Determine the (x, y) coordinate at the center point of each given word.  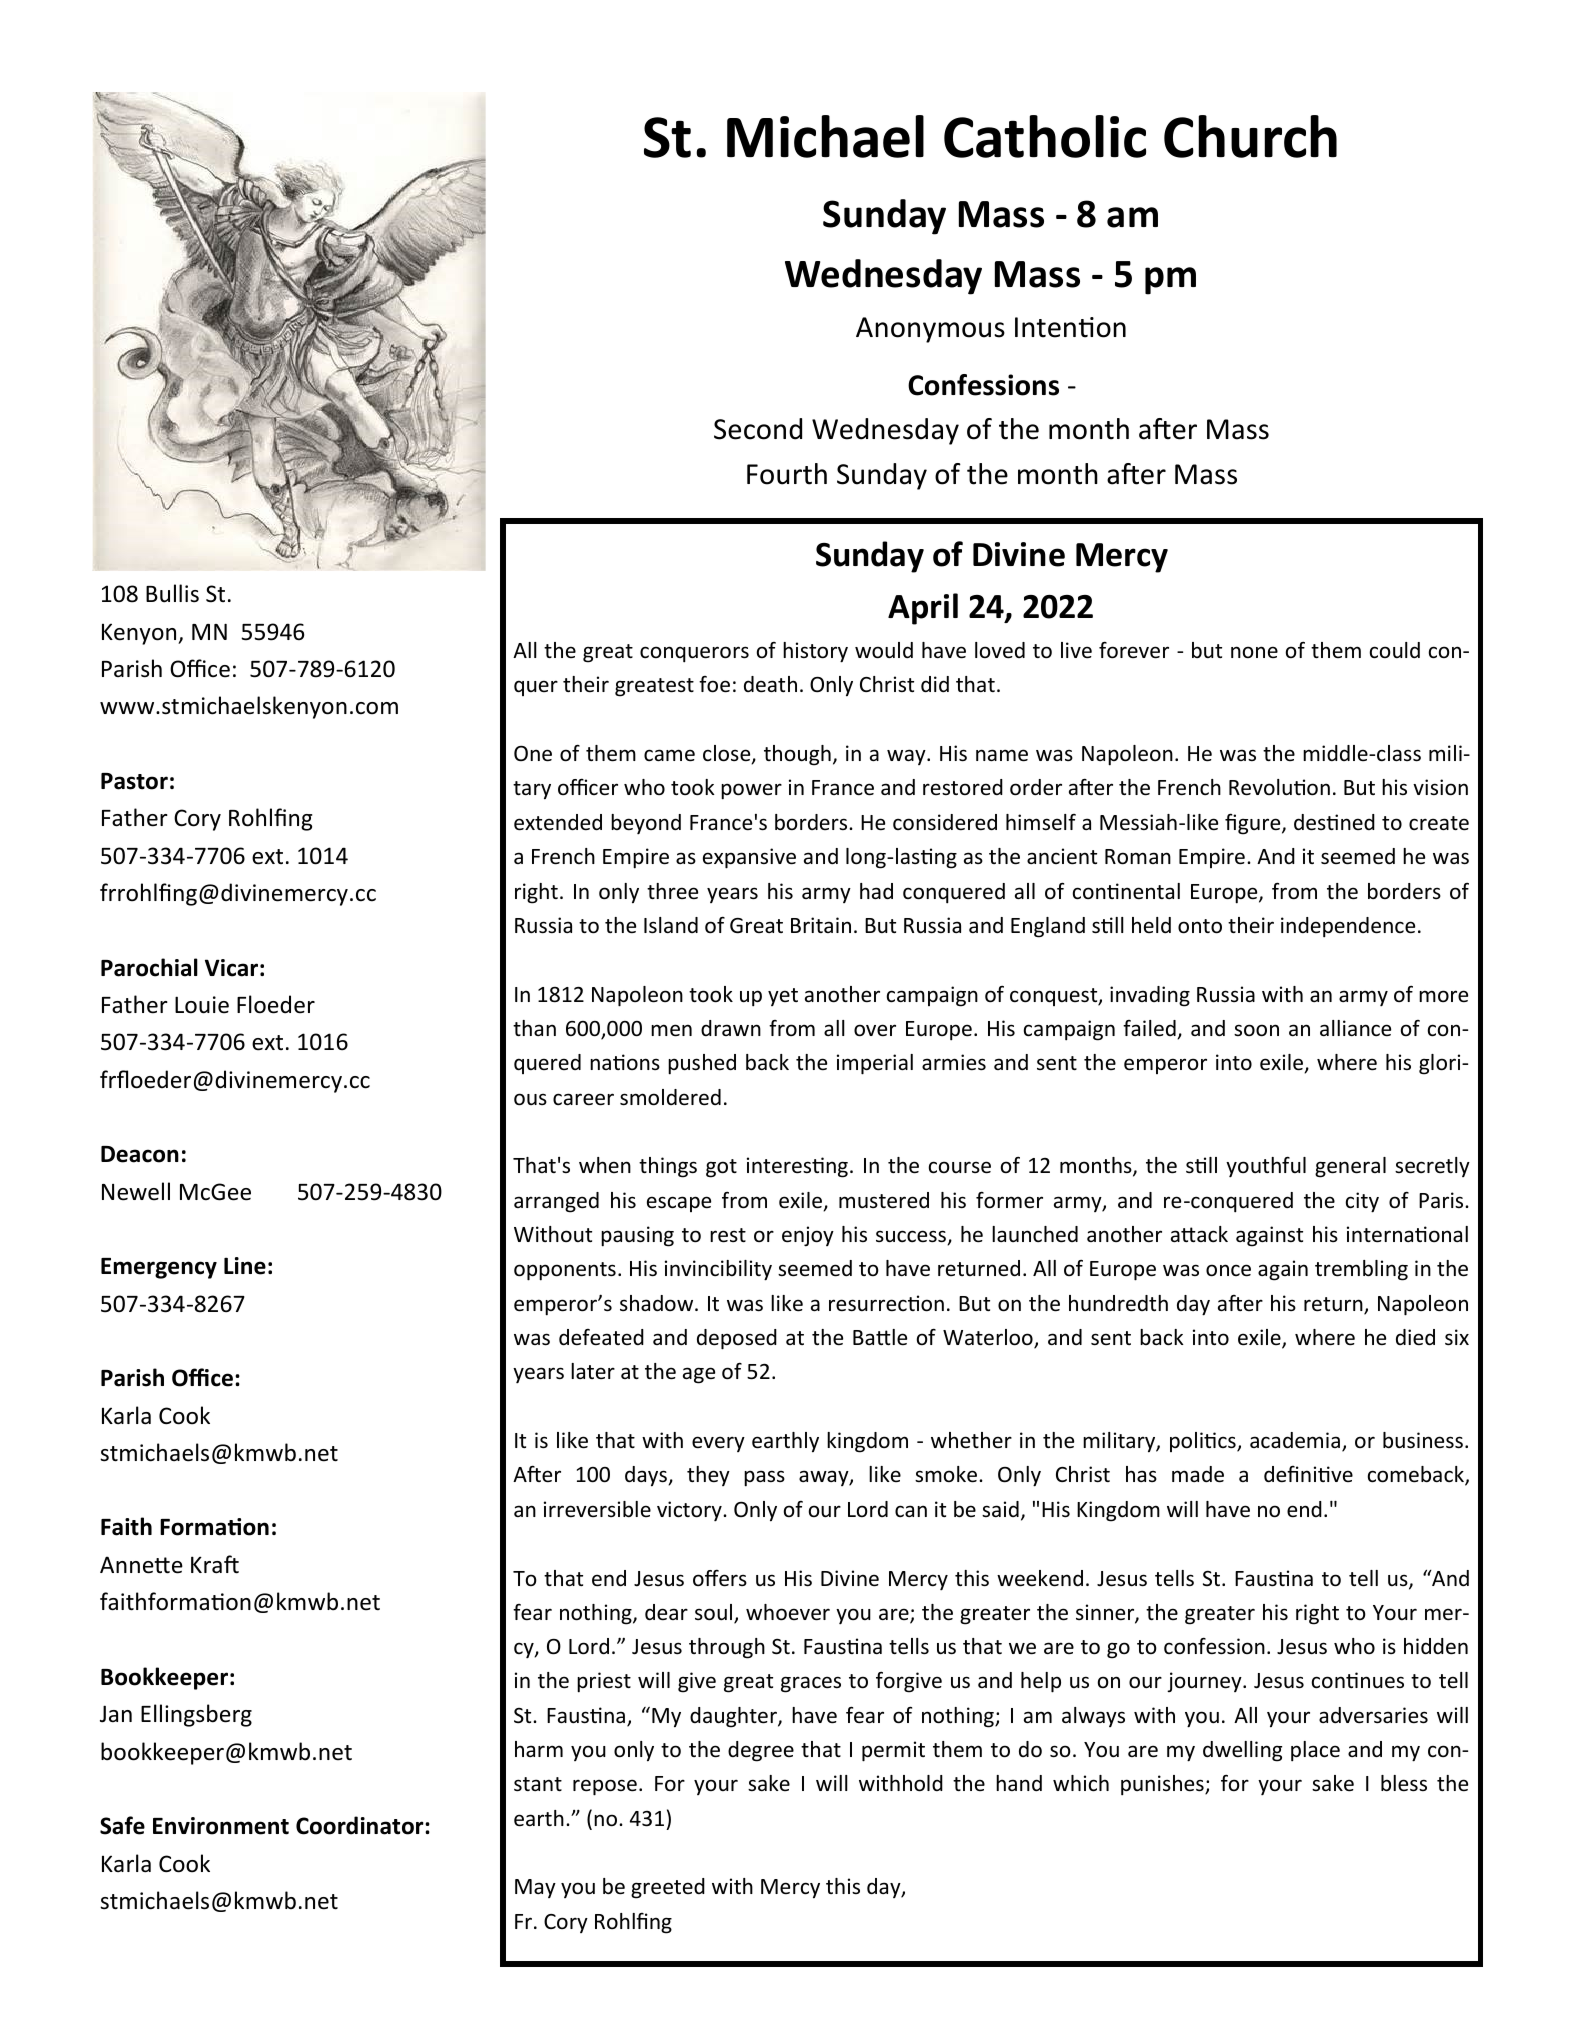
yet (783, 997)
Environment (221, 1826)
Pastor (134, 781)
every (718, 1444)
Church (1250, 136)
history (815, 652)
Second (758, 429)
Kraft (215, 1564)
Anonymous (930, 330)
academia (1296, 1441)
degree (761, 1751)
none (1254, 652)
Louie (202, 1005)
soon (1256, 1030)
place (1315, 1751)
